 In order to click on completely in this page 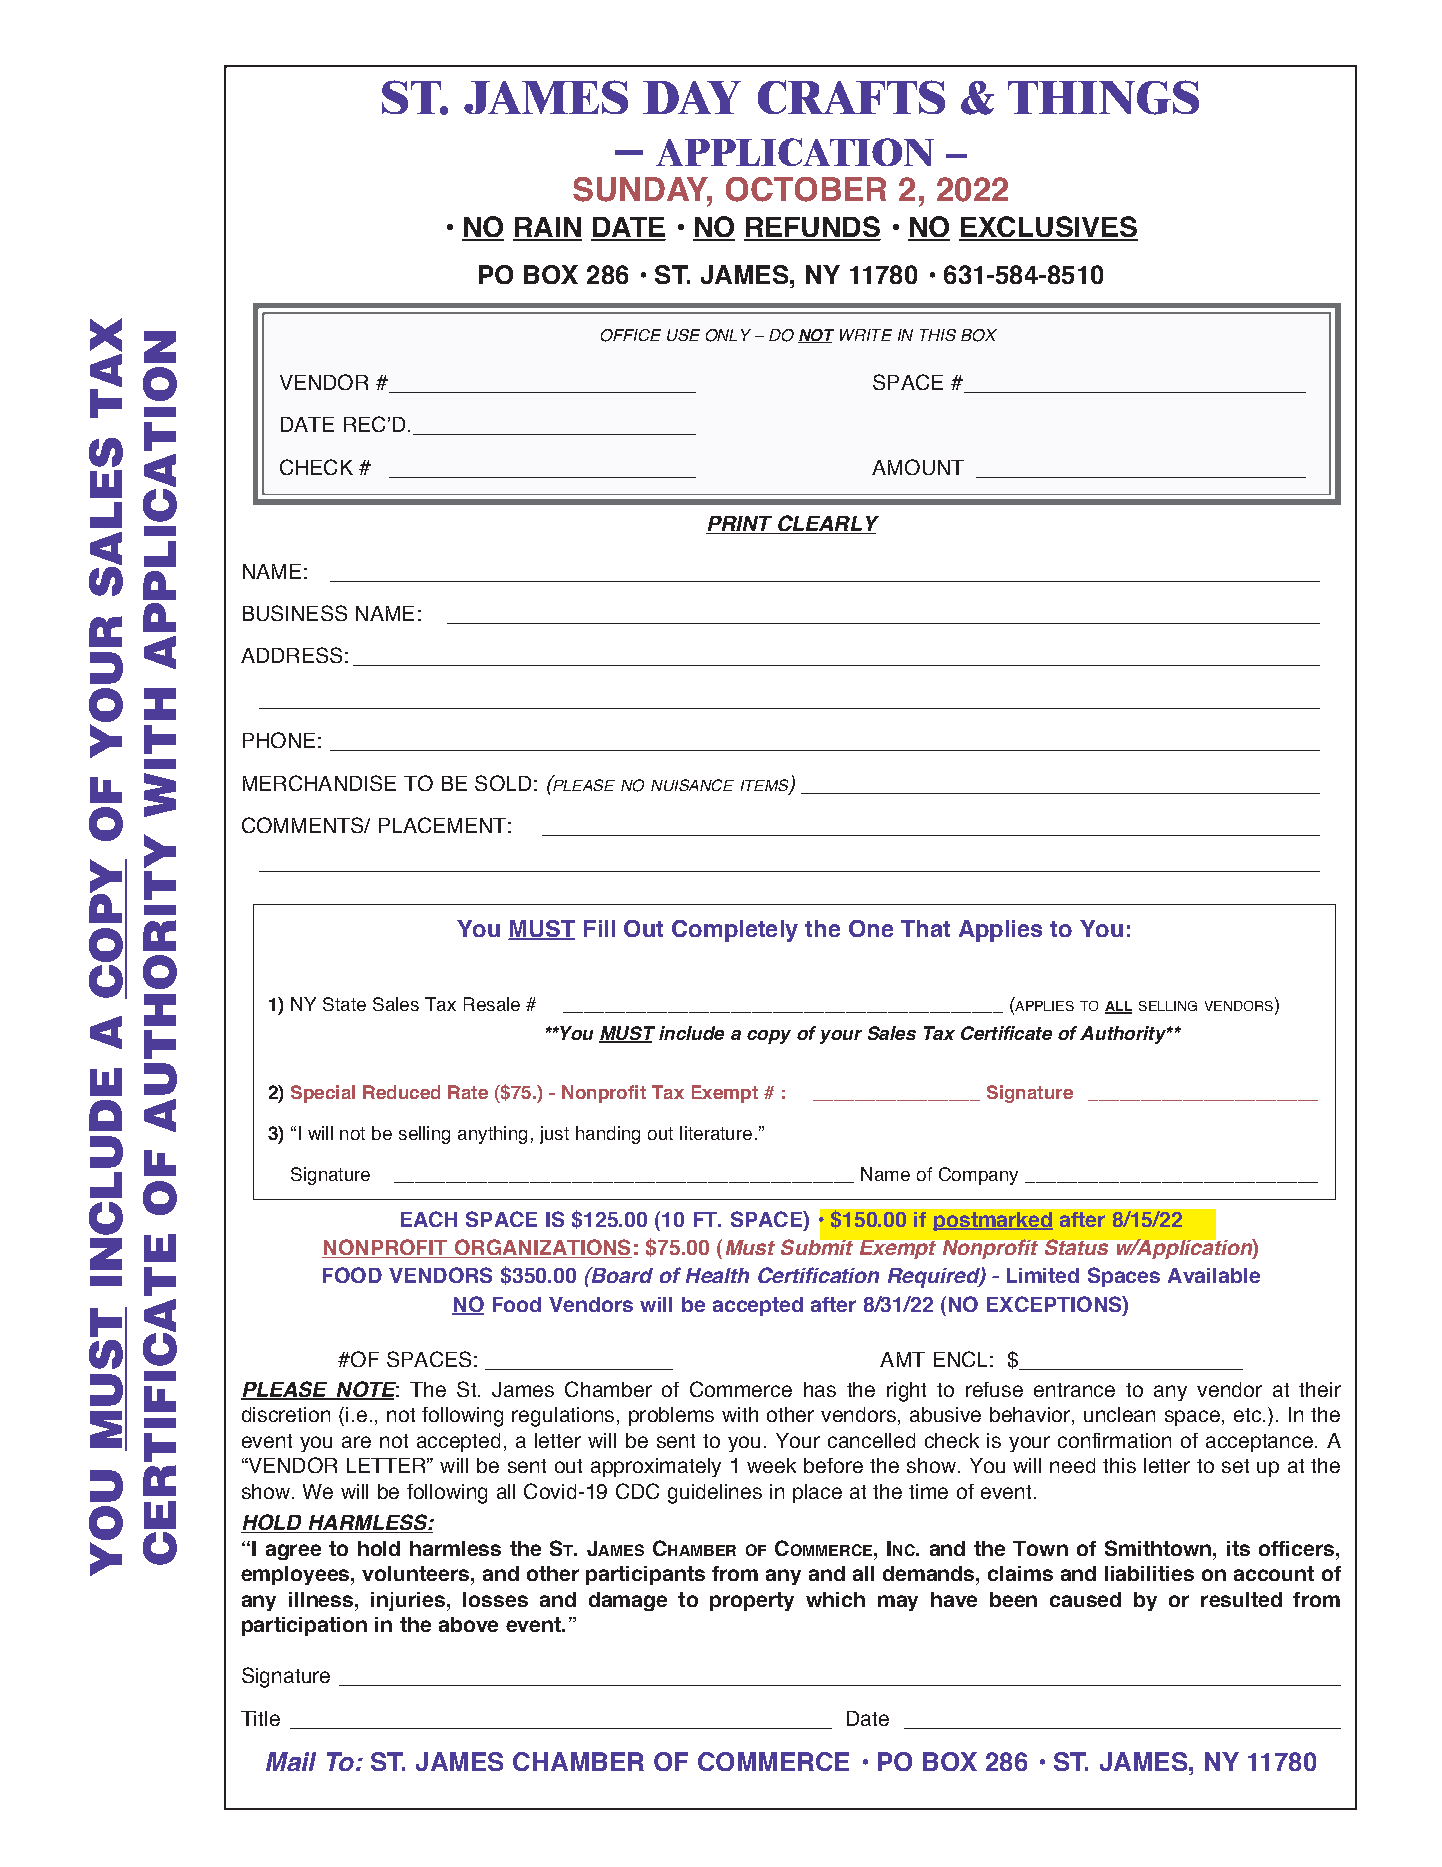, I will do `click(735, 931)`.
